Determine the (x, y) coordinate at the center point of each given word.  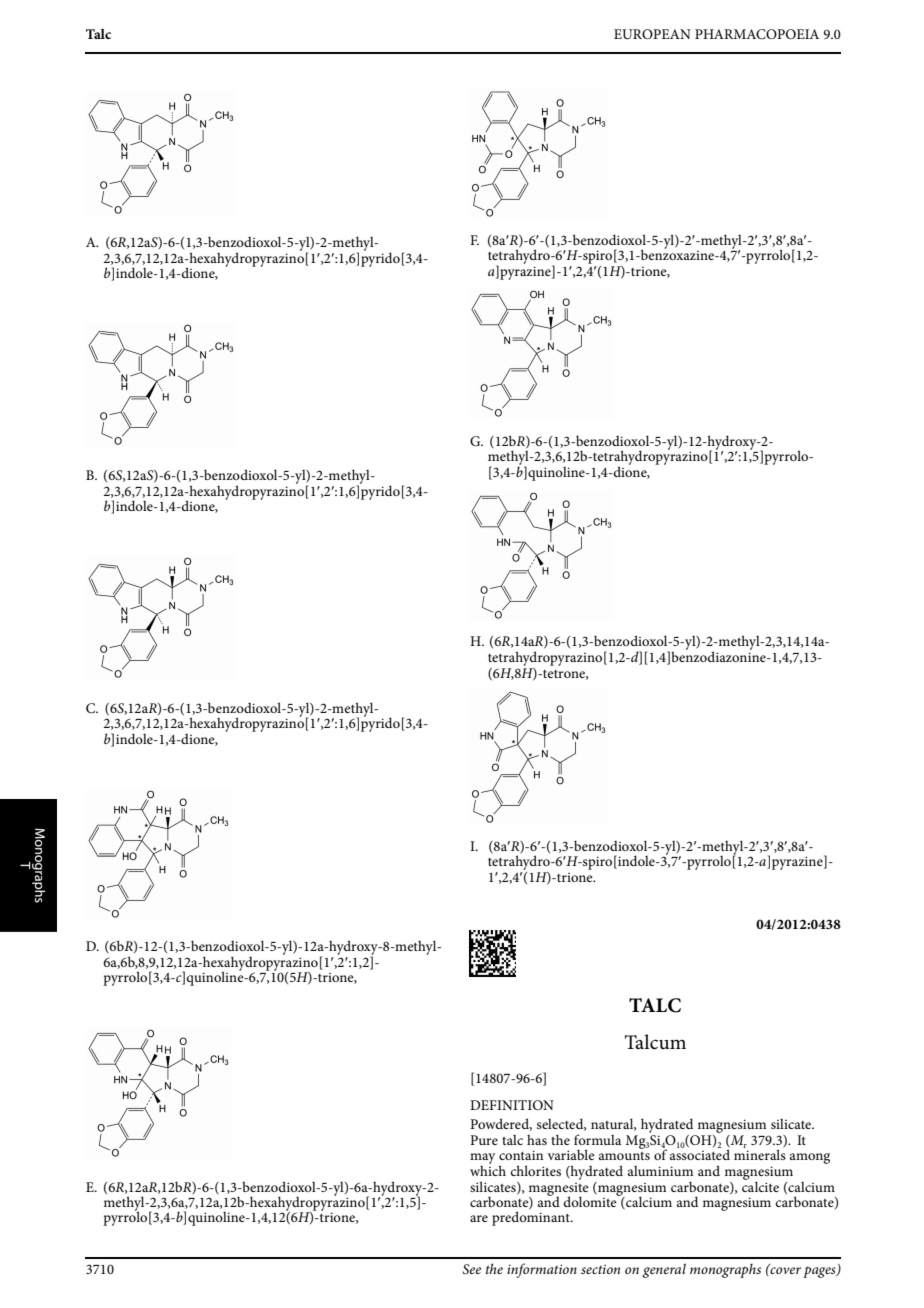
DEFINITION (512, 1105)
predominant (532, 1218)
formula (597, 1139)
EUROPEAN (652, 34)
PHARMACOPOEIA (757, 34)
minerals (760, 1154)
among (810, 1158)
